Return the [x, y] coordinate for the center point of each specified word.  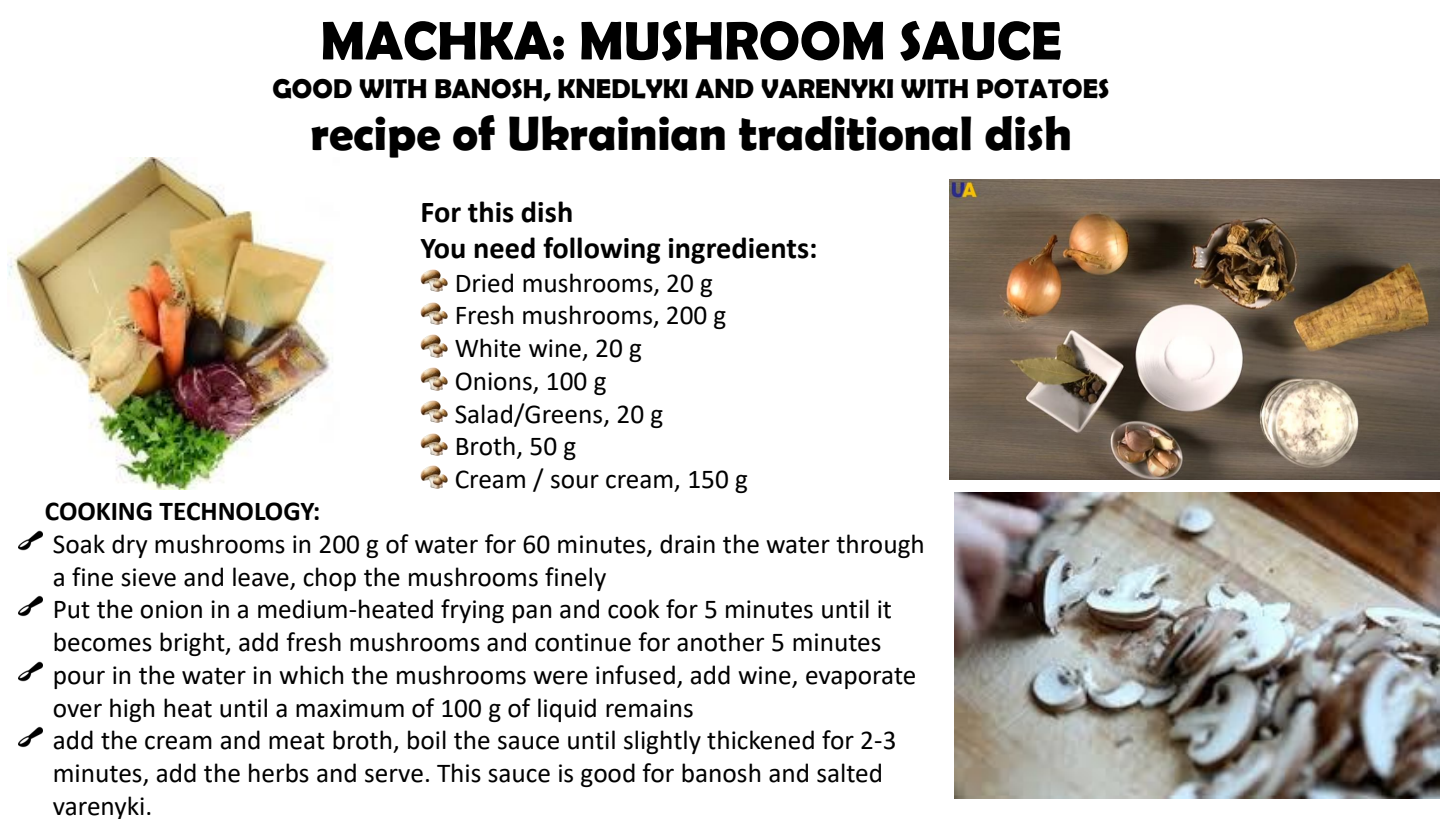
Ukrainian [617, 133]
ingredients [739, 250]
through [879, 546]
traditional [855, 133]
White [488, 348]
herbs [279, 773]
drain [687, 544]
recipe [376, 137]
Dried [485, 283]
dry [130, 546]
